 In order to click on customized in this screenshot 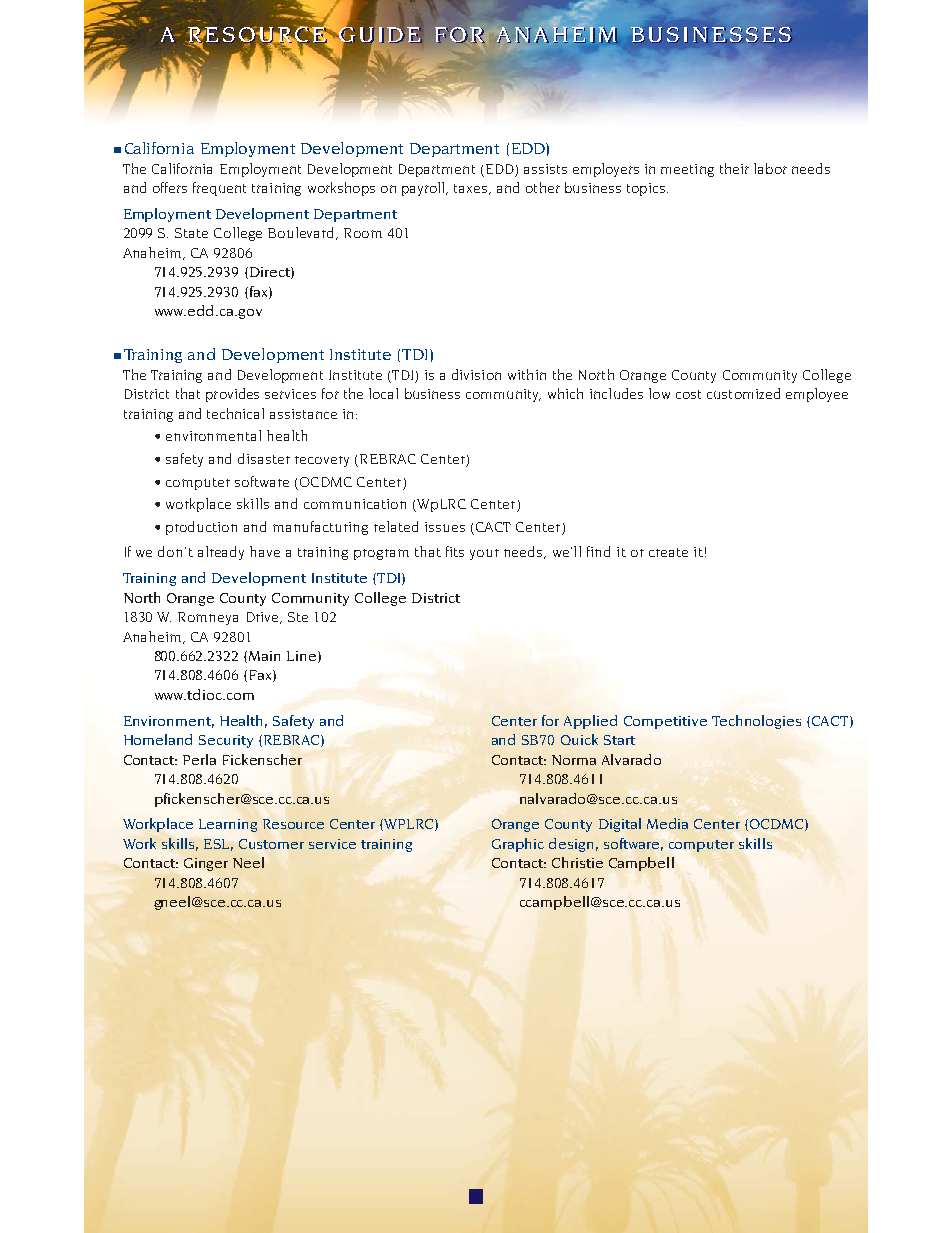, I will do `click(743, 393)`.
